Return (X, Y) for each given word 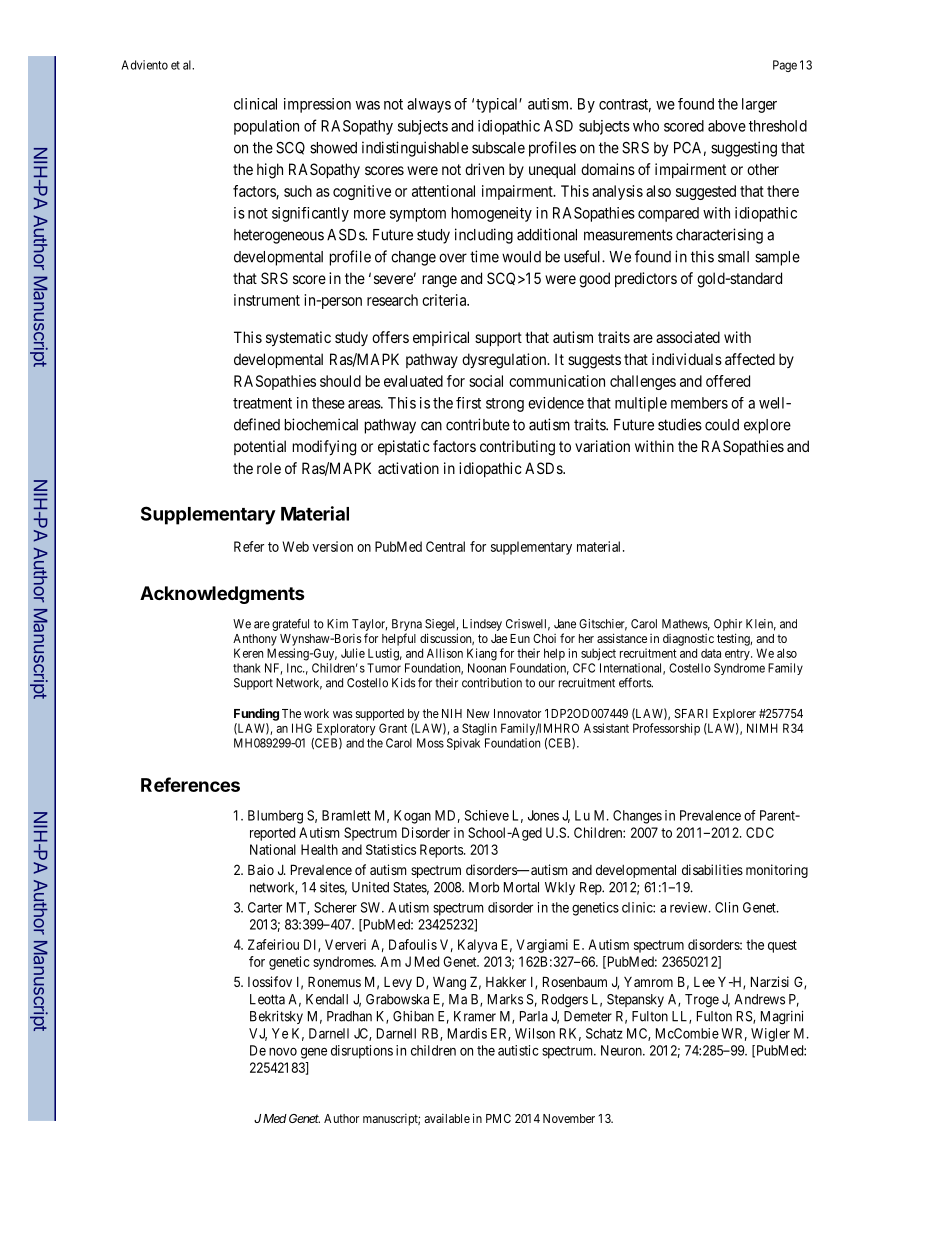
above (727, 126)
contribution (492, 683)
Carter (265, 907)
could (722, 425)
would (521, 257)
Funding (256, 714)
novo (283, 1051)
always (429, 105)
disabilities (712, 869)
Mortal (521, 887)
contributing (517, 448)
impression (317, 105)
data (711, 653)
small (733, 257)
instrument (267, 300)
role (269, 468)
